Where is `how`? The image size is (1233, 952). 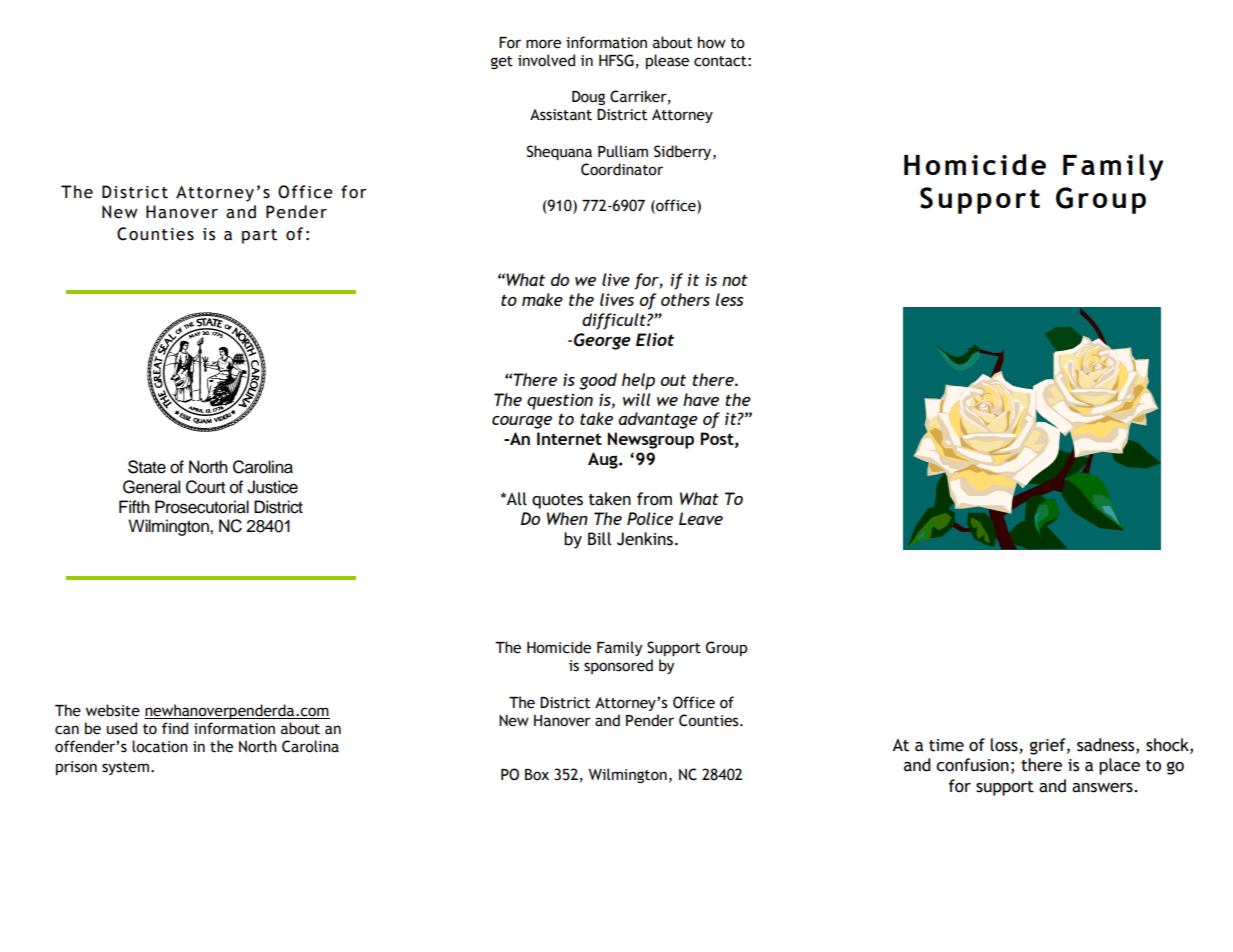 how is located at coordinates (712, 42).
